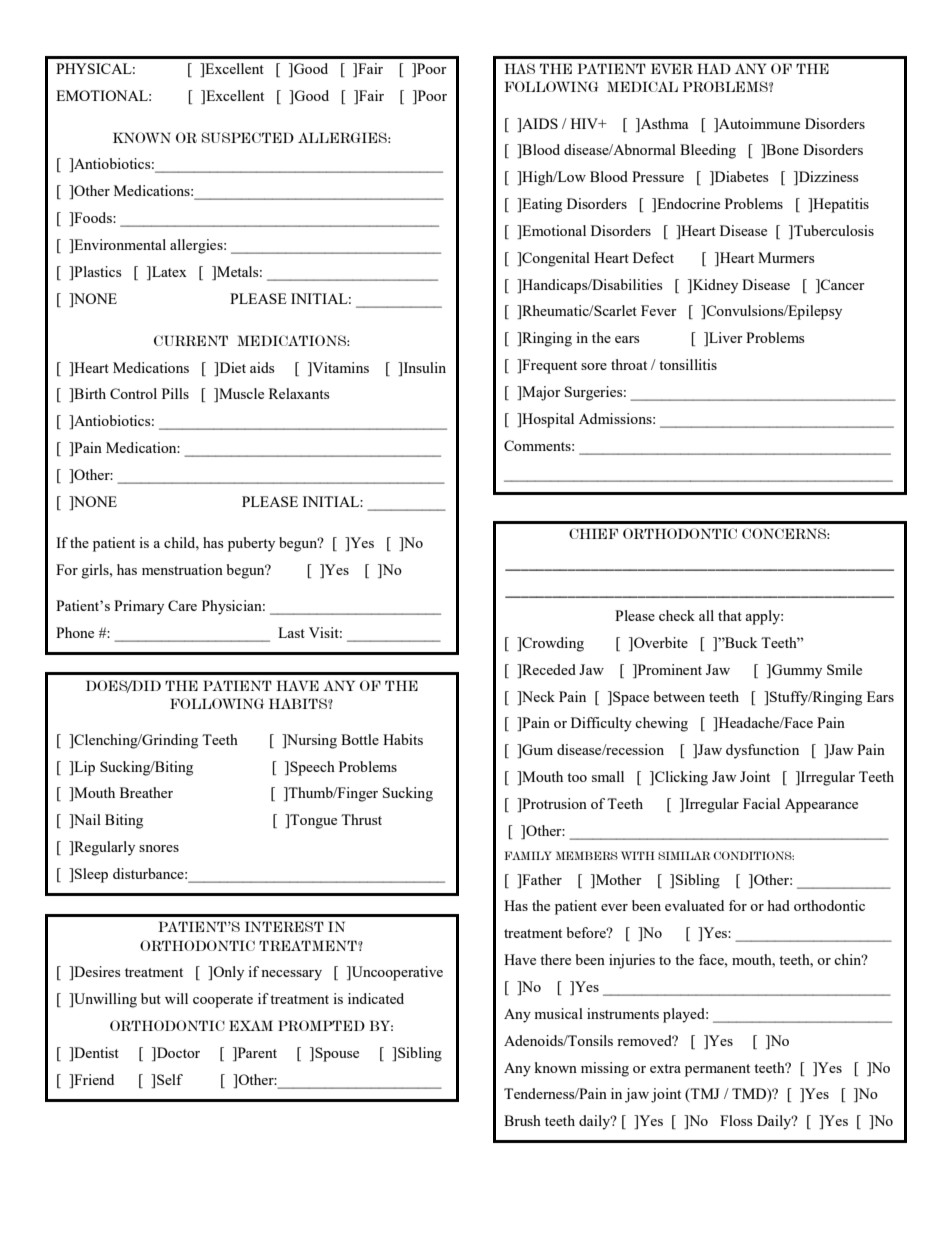 The image size is (952, 1233). What do you see at coordinates (248, 137) in the page?
I see `SUSPECTED` at bounding box center [248, 137].
